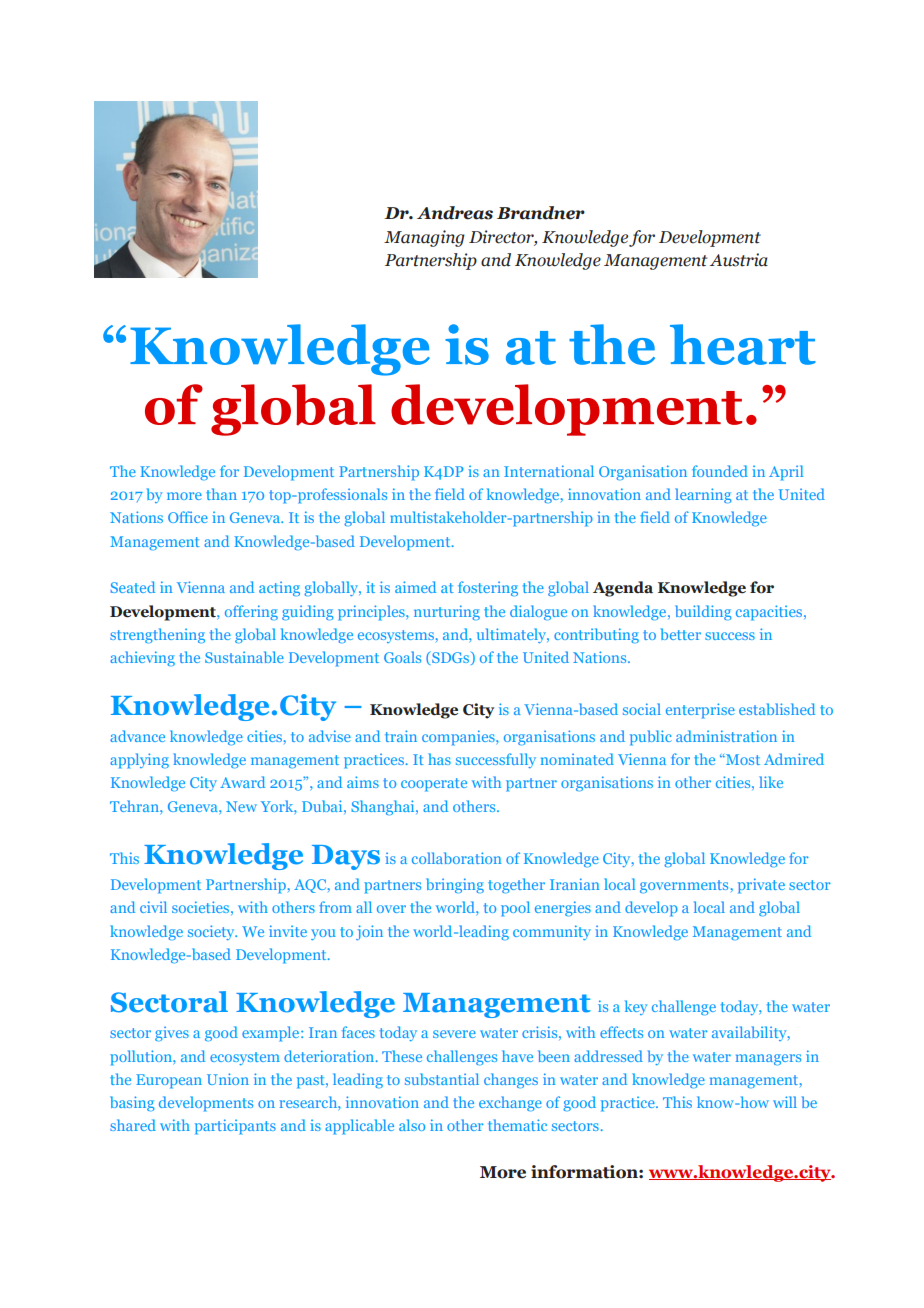 Image resolution: width=924 pixels, height=1308 pixels. Describe the element at coordinates (455, 213) in the document. I see `Andreas` at that location.
